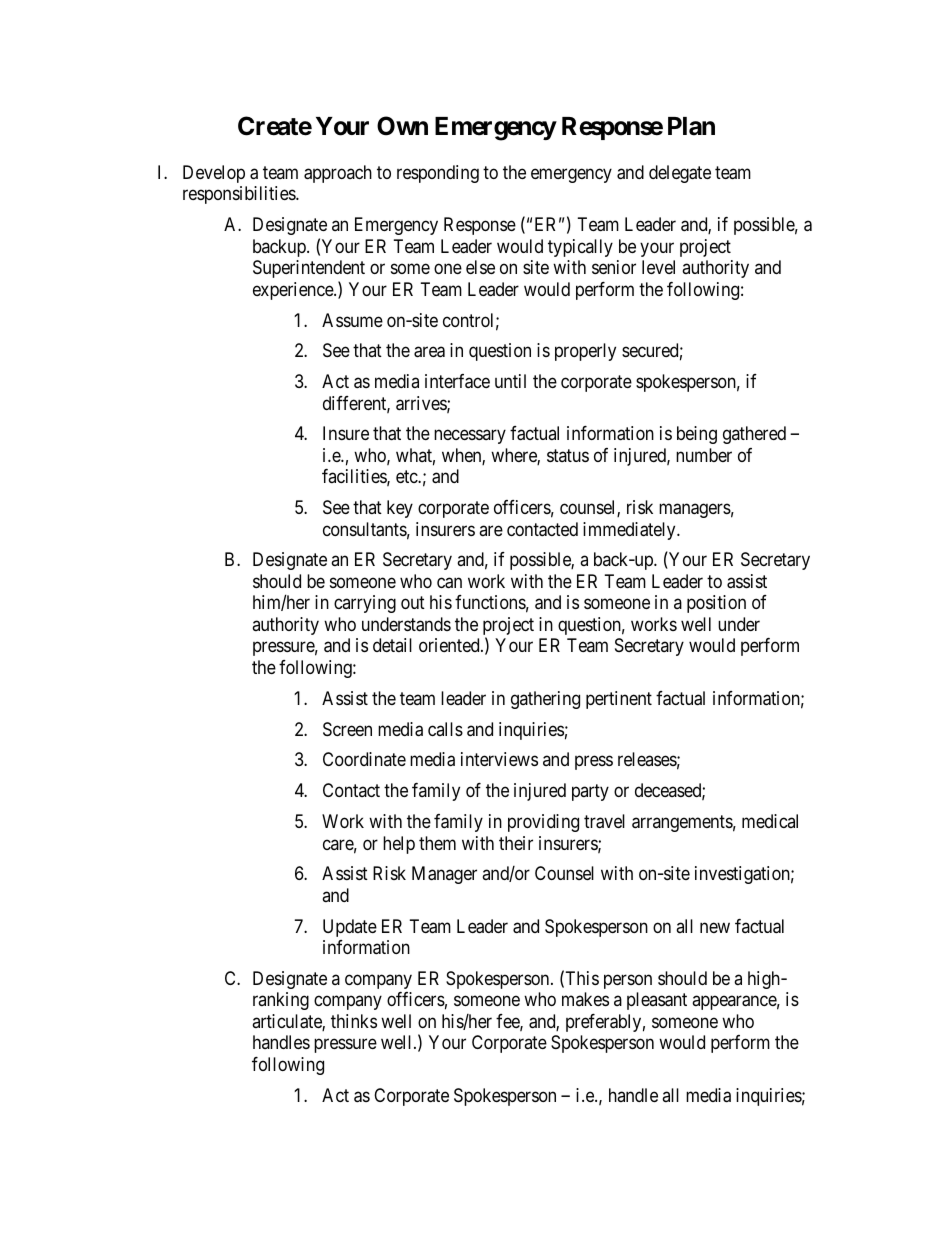  Describe the element at coordinates (438, 174) in the page. I see `responding` at that location.
